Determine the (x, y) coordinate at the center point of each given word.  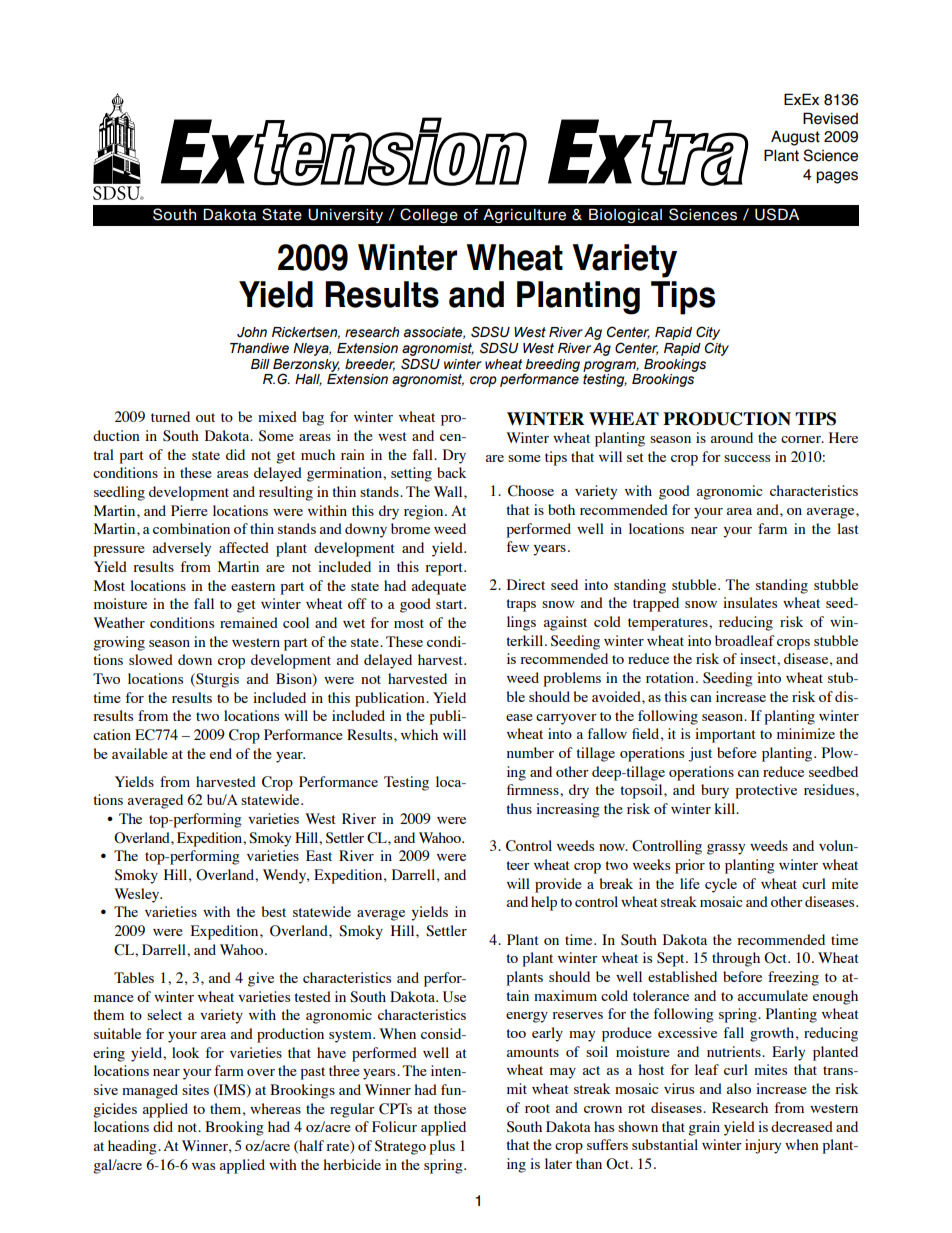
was (203, 1166)
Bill (260, 364)
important (725, 735)
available (140, 753)
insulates (750, 602)
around (732, 437)
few (518, 546)
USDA (777, 214)
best (273, 911)
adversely (182, 549)
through (736, 959)
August (795, 138)
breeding (552, 366)
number (530, 752)
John (252, 332)
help (544, 903)
